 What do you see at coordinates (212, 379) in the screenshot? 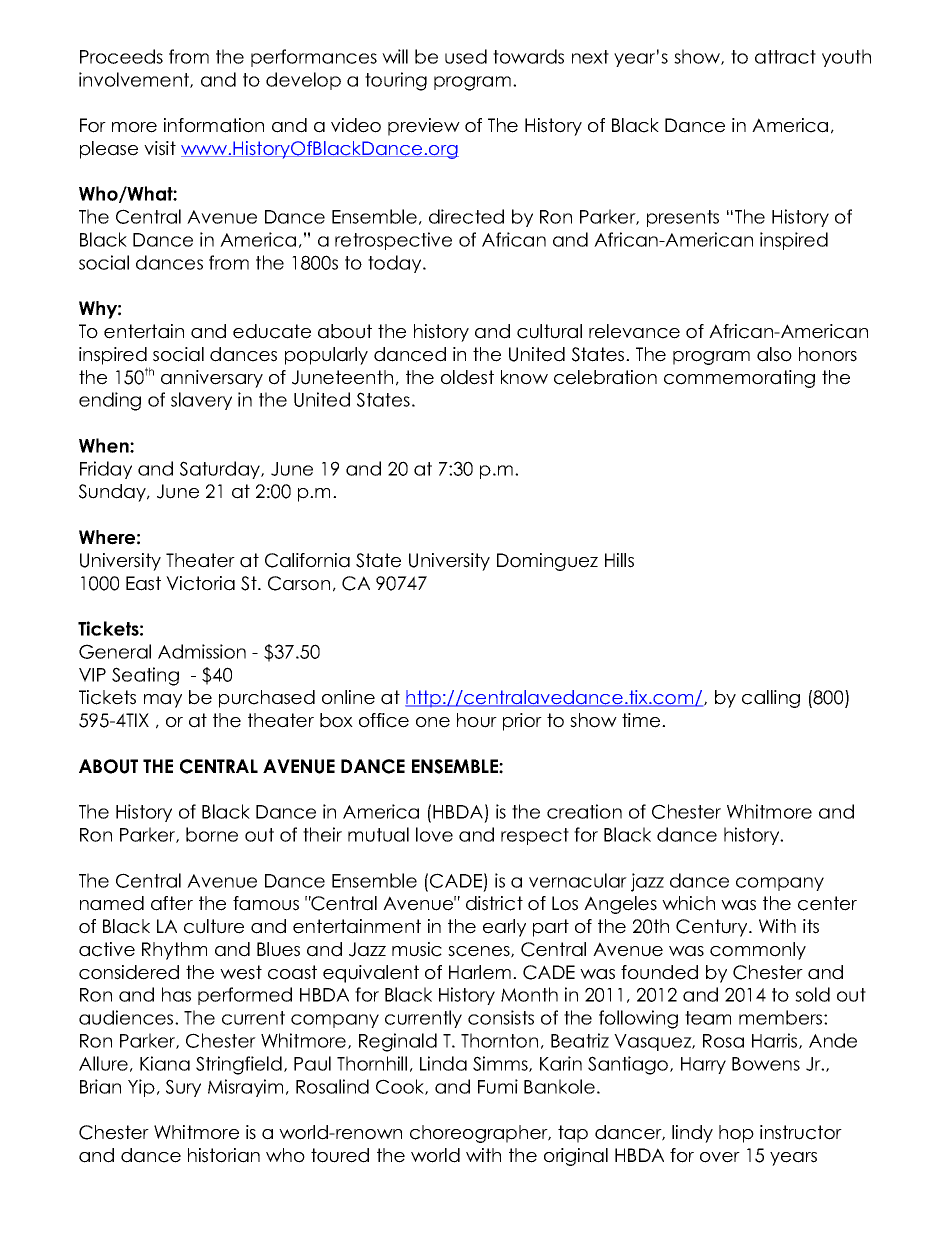
I see `anniversary` at bounding box center [212, 379].
